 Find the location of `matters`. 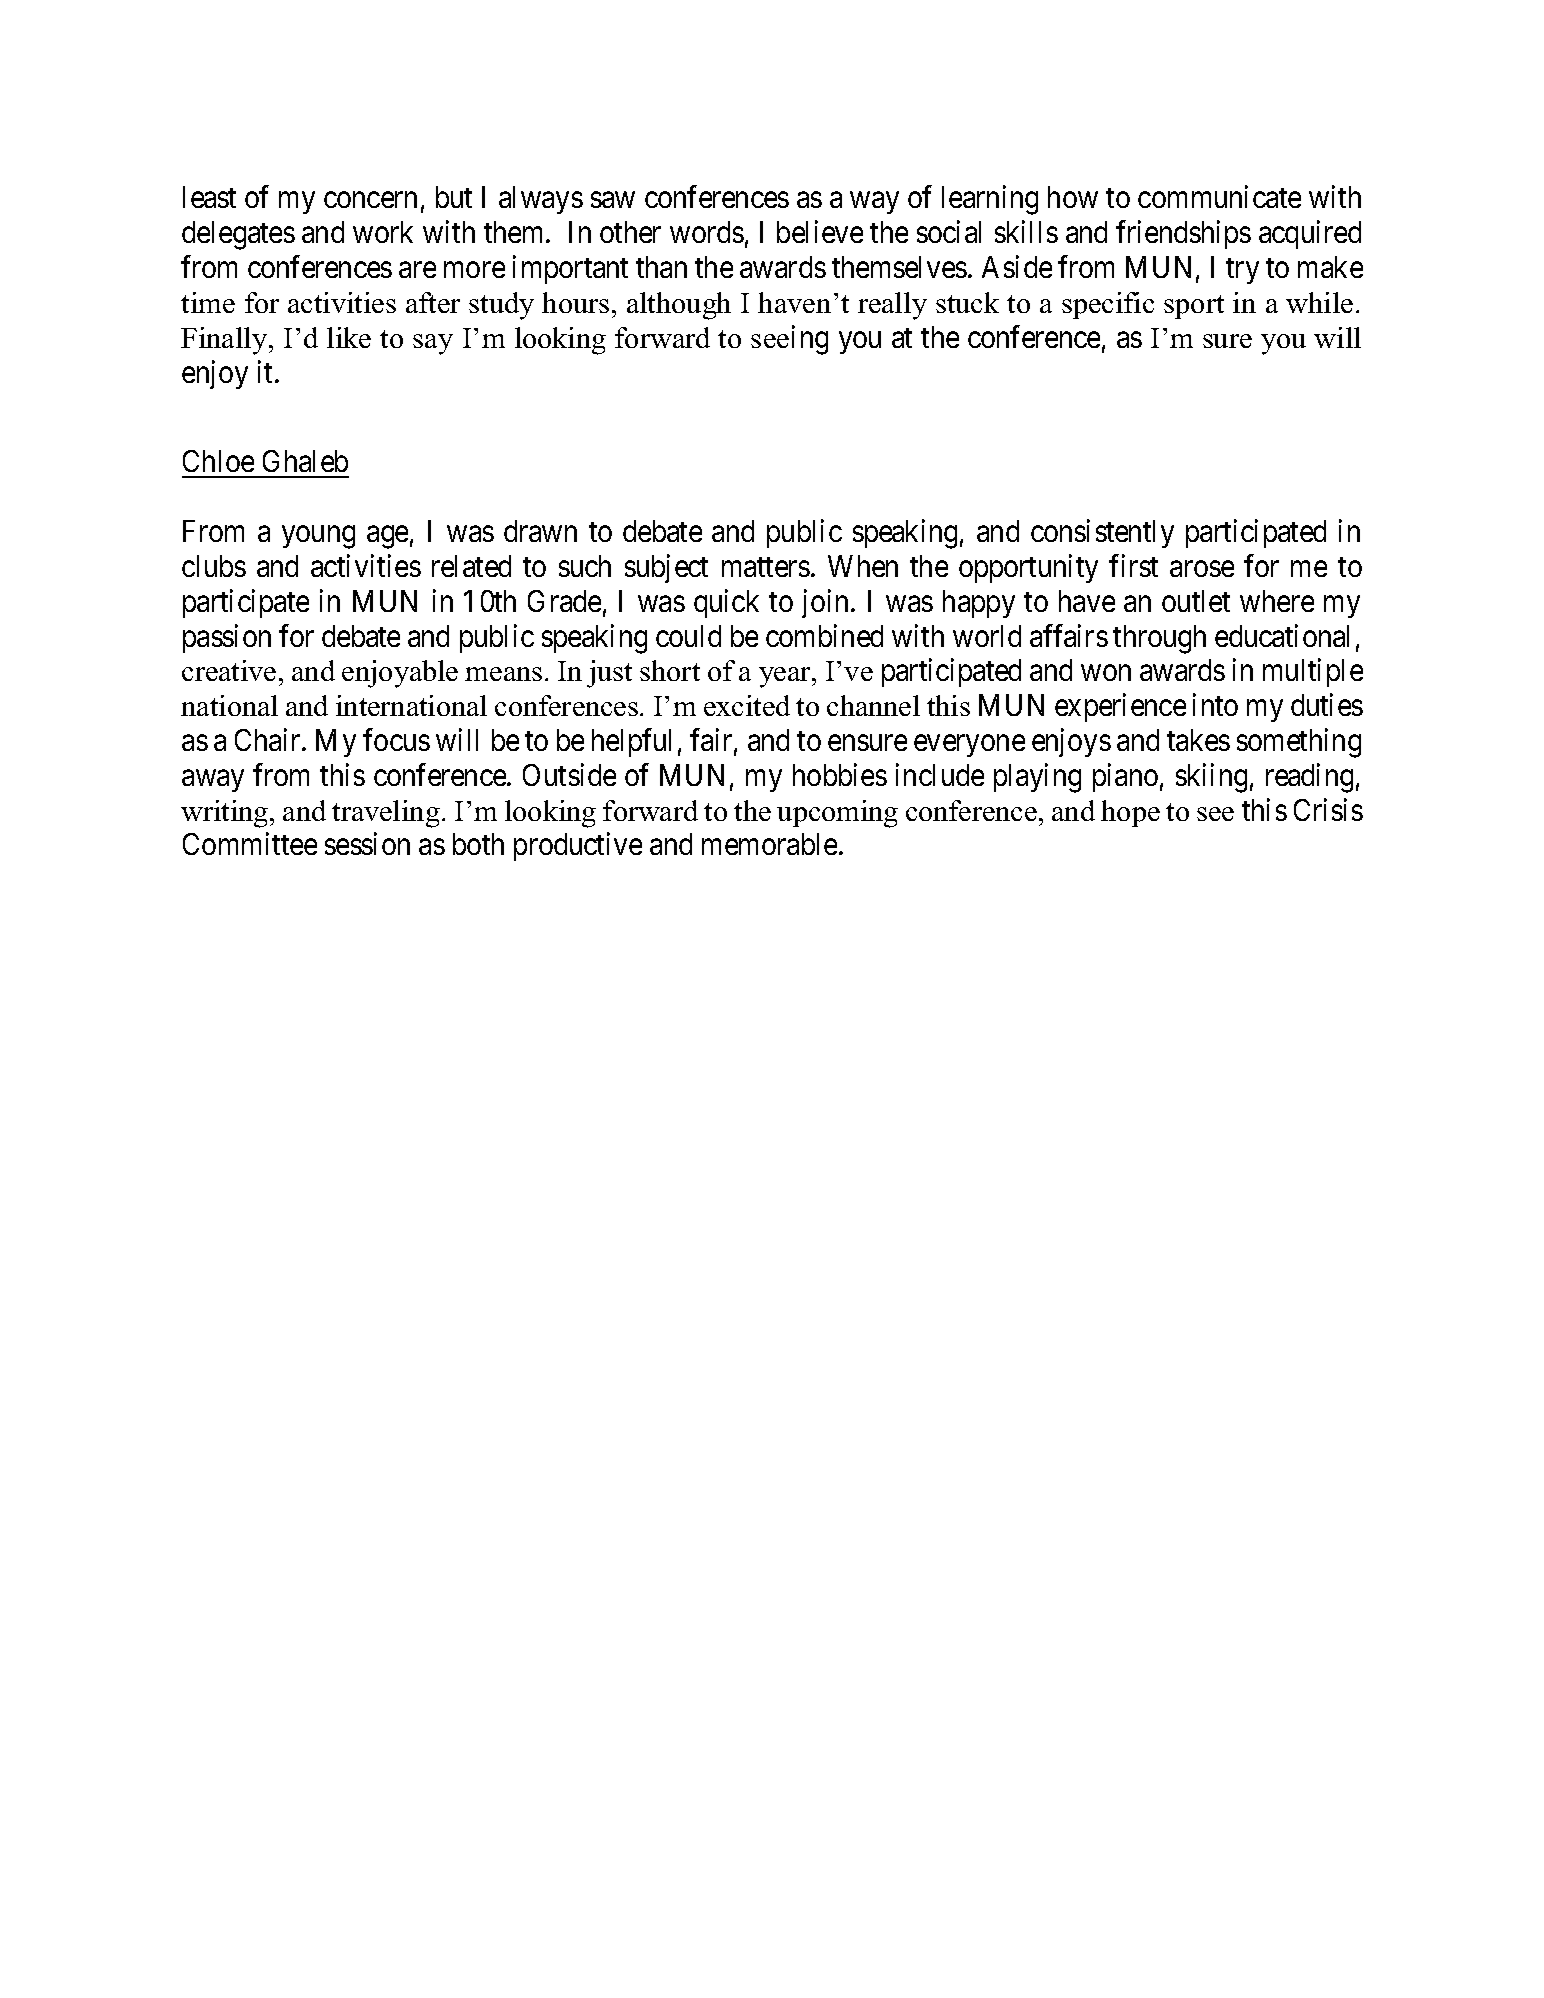

matters is located at coordinates (766, 567).
